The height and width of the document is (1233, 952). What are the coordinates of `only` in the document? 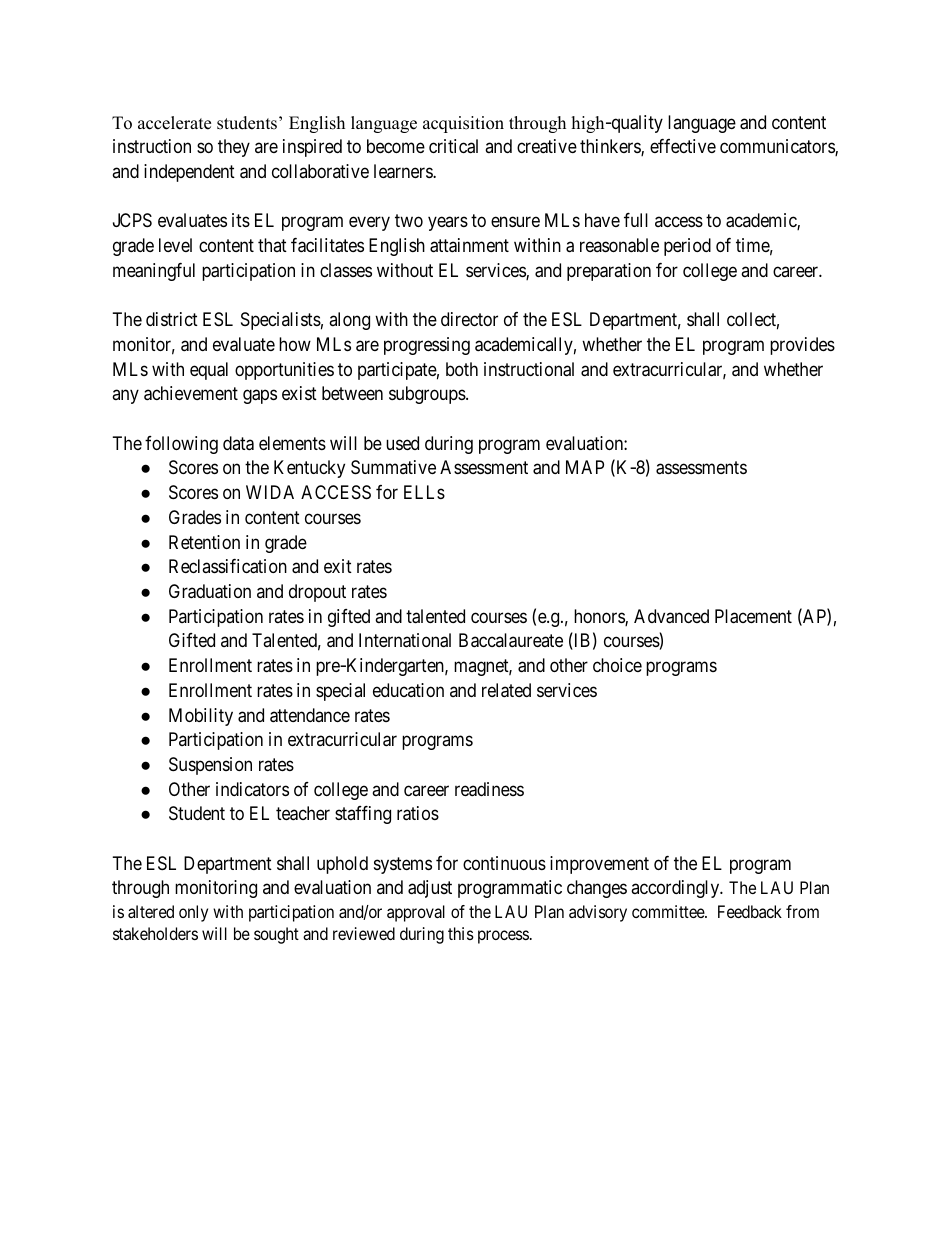 It's located at (193, 913).
